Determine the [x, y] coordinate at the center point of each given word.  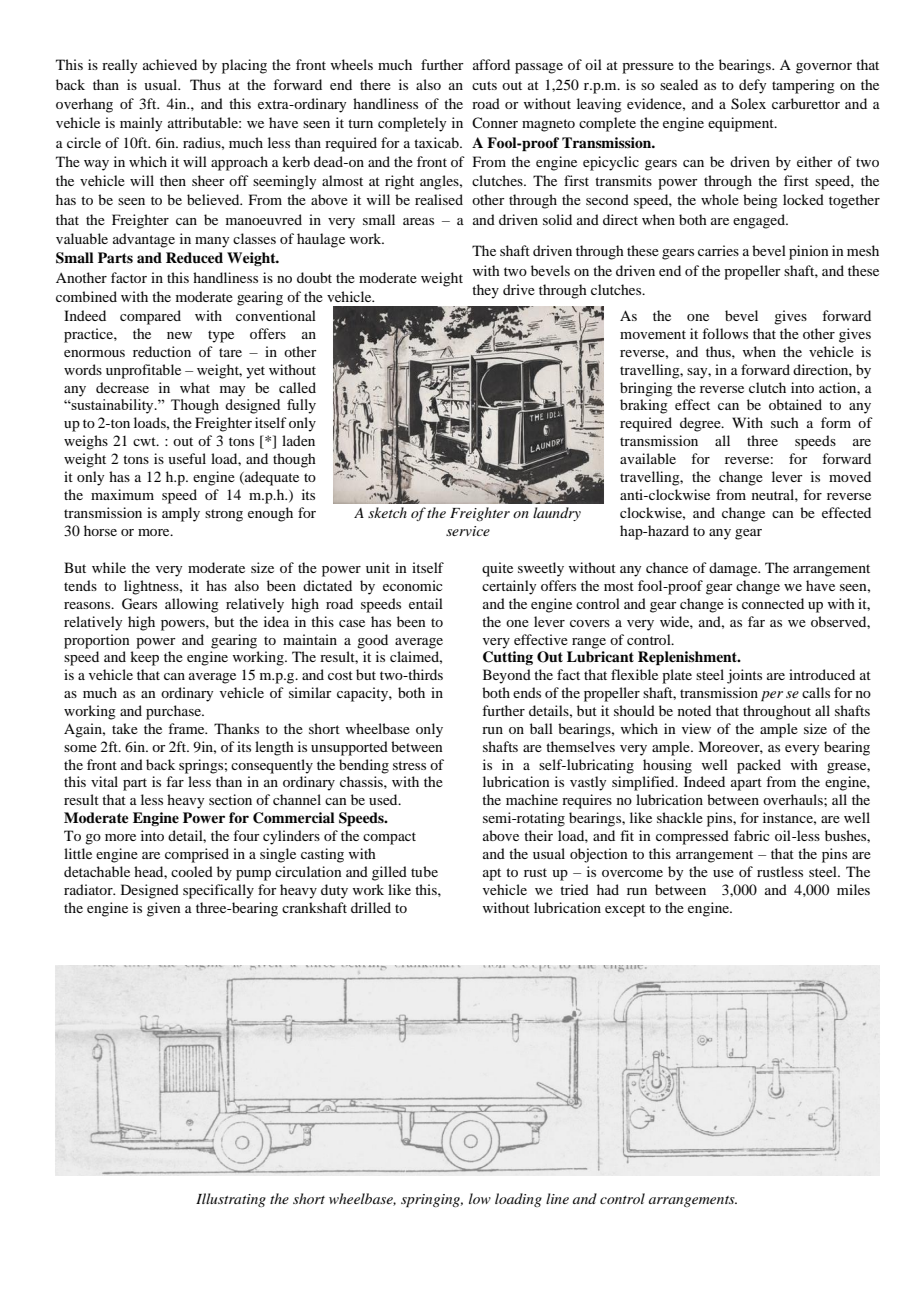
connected [773, 603]
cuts [484, 85]
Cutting [508, 658]
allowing [192, 605]
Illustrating [231, 1200]
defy [752, 86]
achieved [170, 64]
